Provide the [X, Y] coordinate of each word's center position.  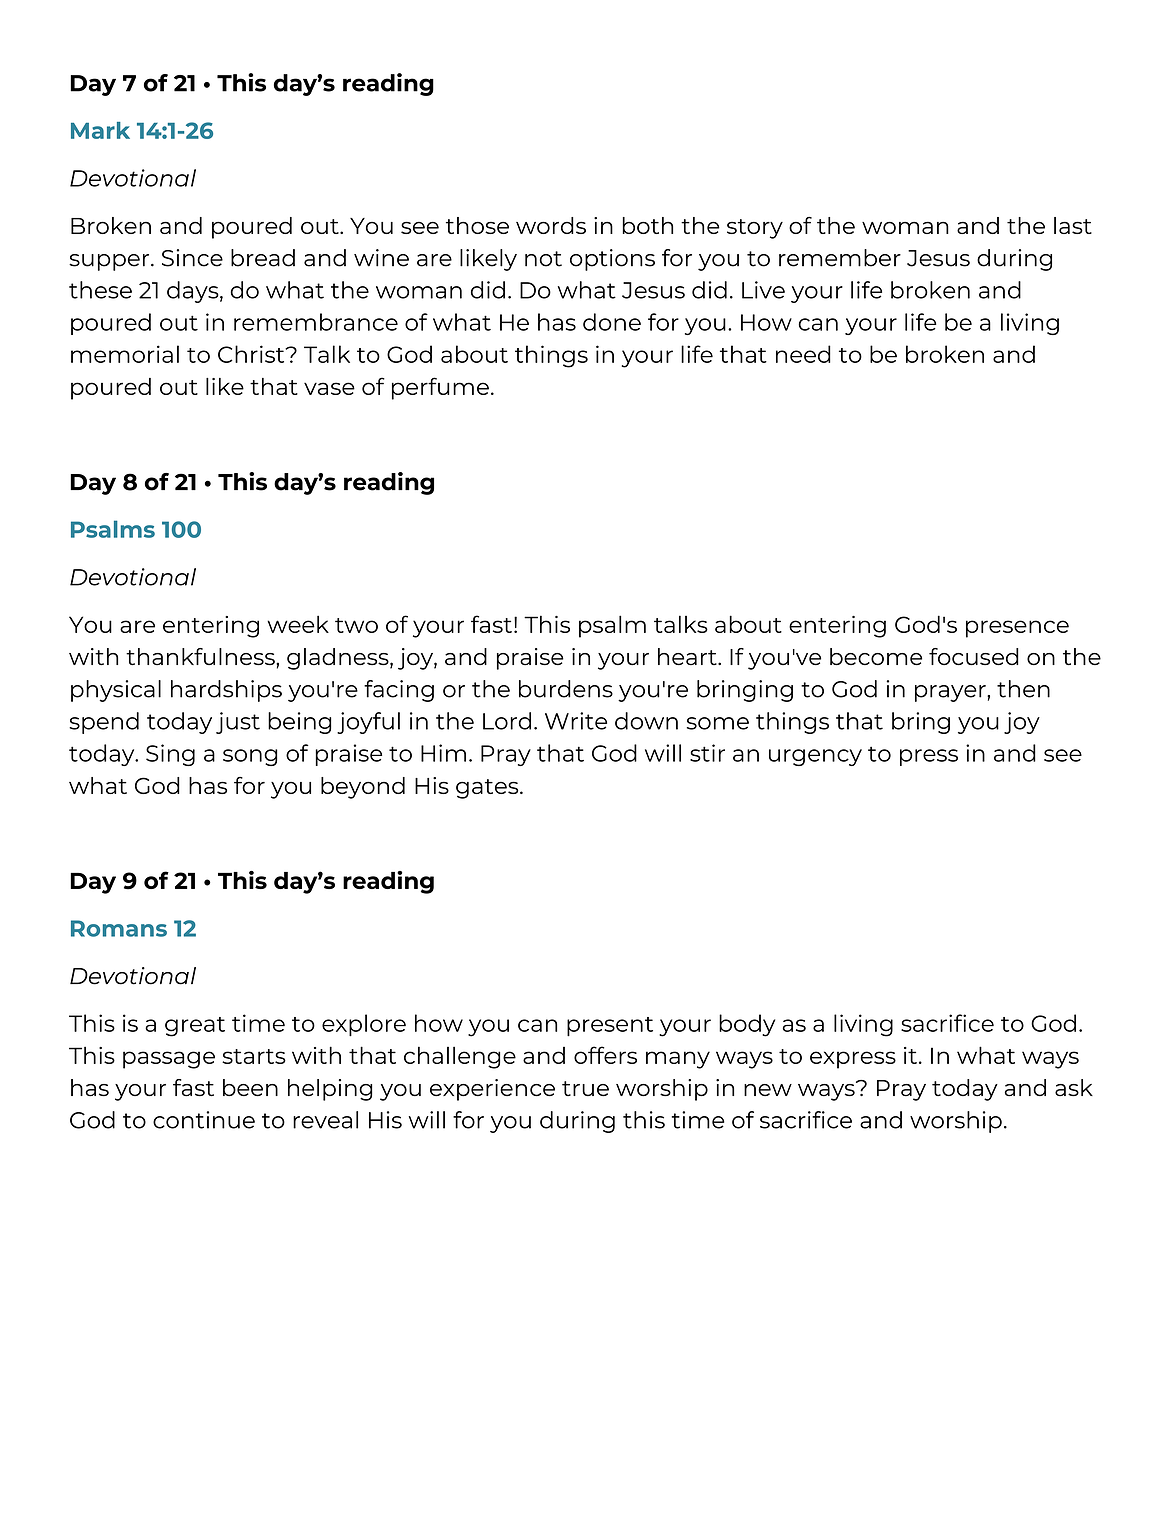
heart [688, 657]
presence [1017, 629]
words [551, 225]
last [1073, 225]
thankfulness [201, 656]
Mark [100, 130]
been [250, 1087]
